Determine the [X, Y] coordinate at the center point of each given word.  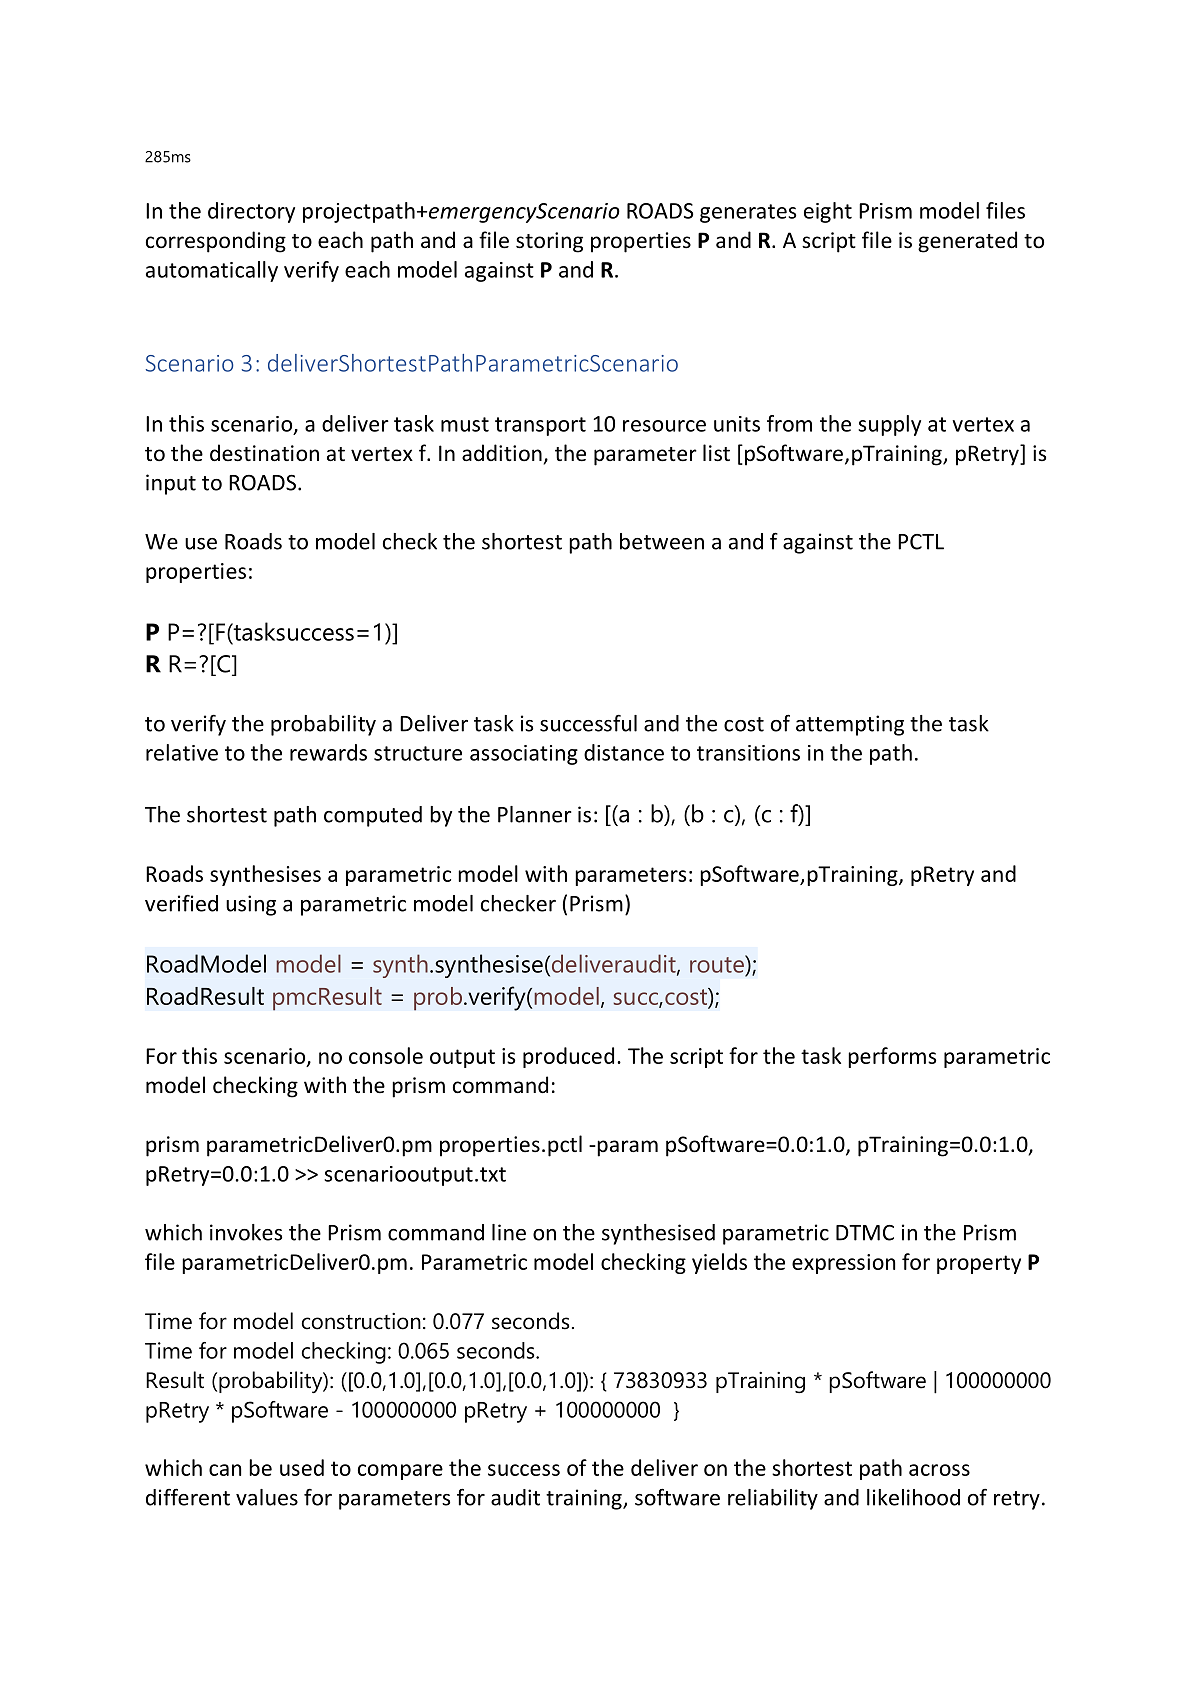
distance [624, 752]
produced [568, 1057]
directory [251, 212]
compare [400, 1472]
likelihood [913, 1497]
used [302, 1467]
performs [892, 1057]
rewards [328, 752]
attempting [850, 725]
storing [549, 242]
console [386, 1055]
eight [828, 212]
